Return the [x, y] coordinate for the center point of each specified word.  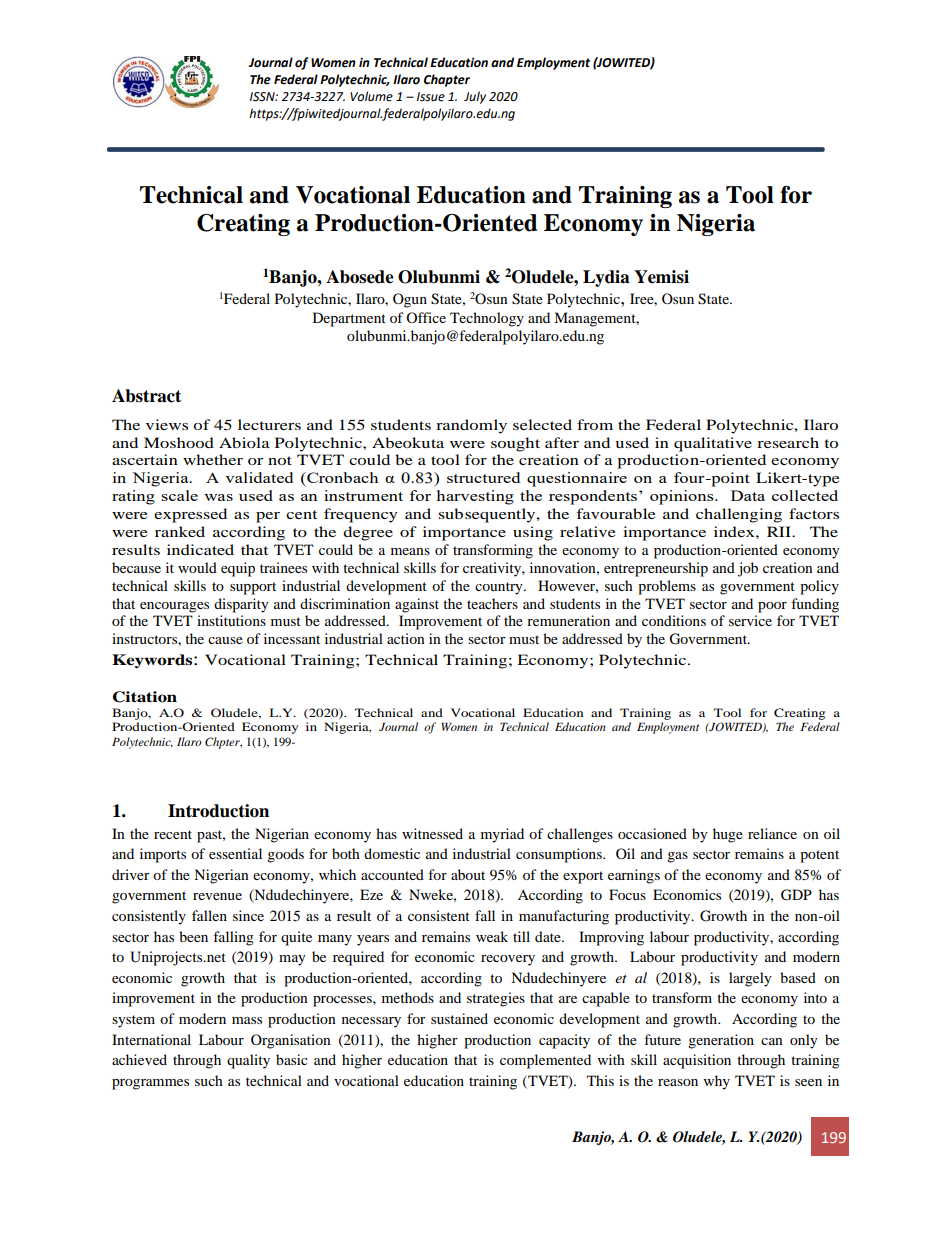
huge [728, 835]
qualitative [713, 444]
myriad [502, 835]
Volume [371, 96]
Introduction [218, 811]
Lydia [606, 278]
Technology [487, 319]
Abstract [146, 396]
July [475, 97]
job [748, 569]
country [500, 588]
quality [248, 1061]
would [197, 567]
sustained [459, 1018]
